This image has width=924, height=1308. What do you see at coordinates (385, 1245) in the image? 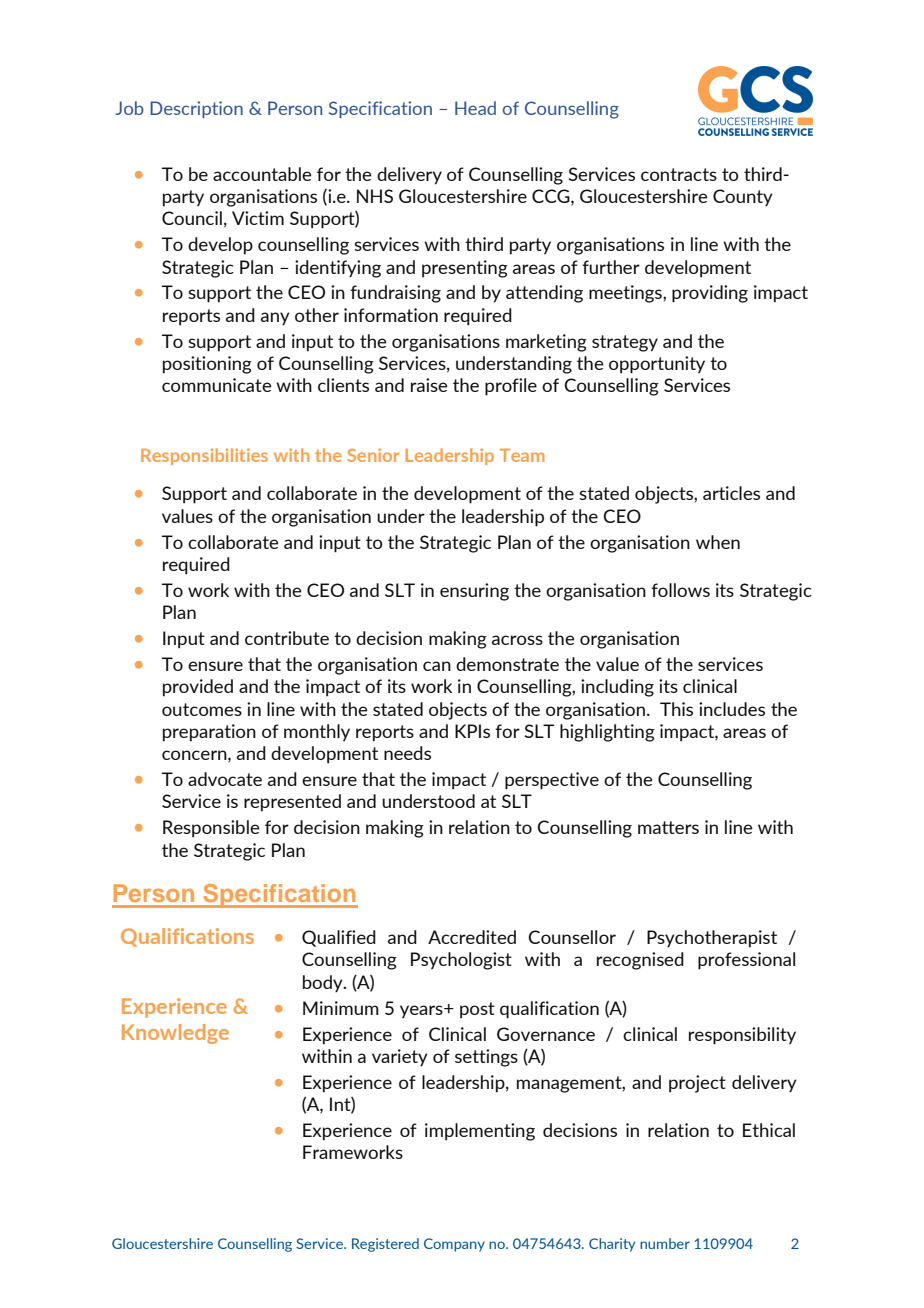
I see `Registered` at bounding box center [385, 1245].
